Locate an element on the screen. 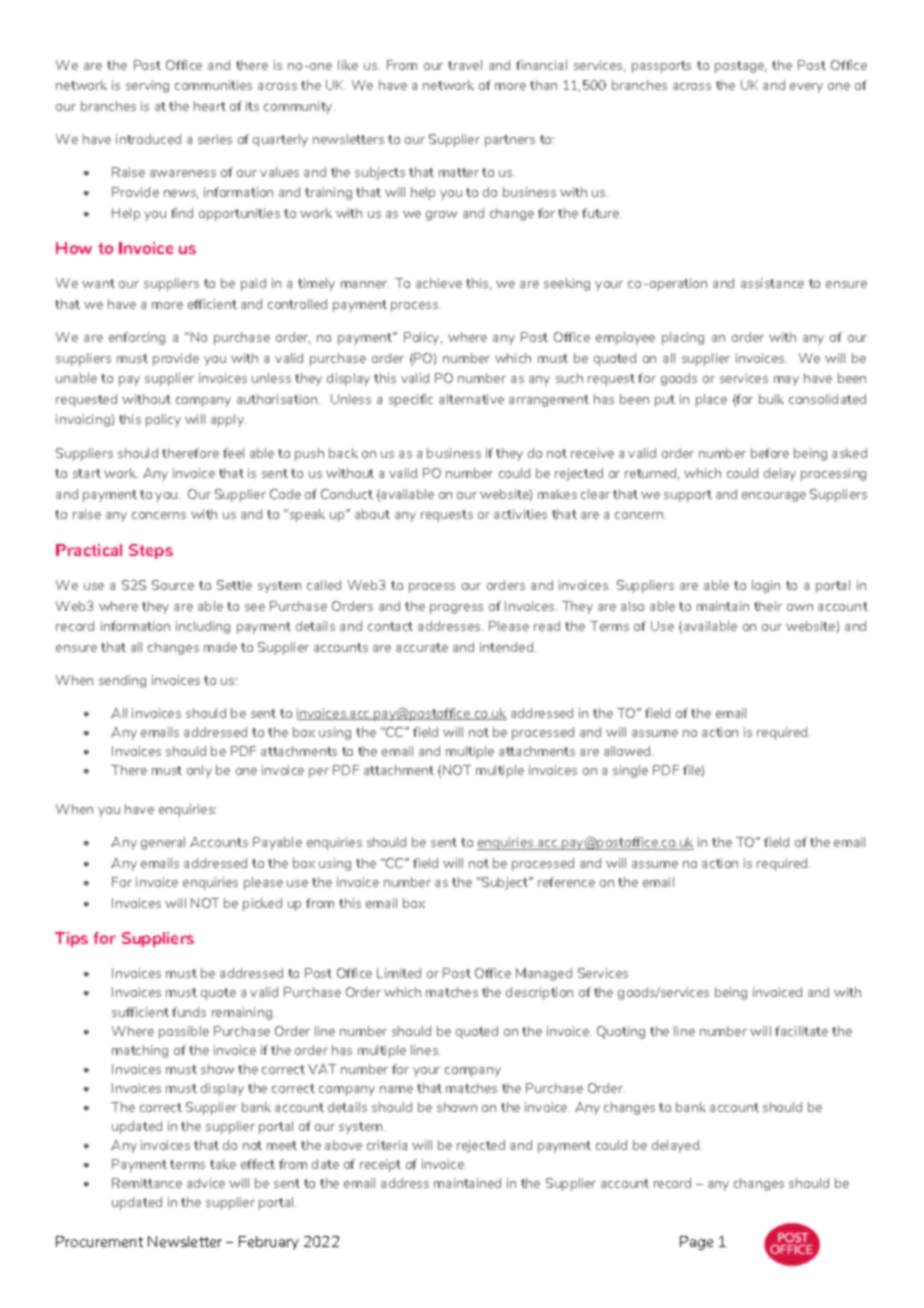 The height and width of the screenshot is (1308, 924). Limited is located at coordinates (399, 973).
